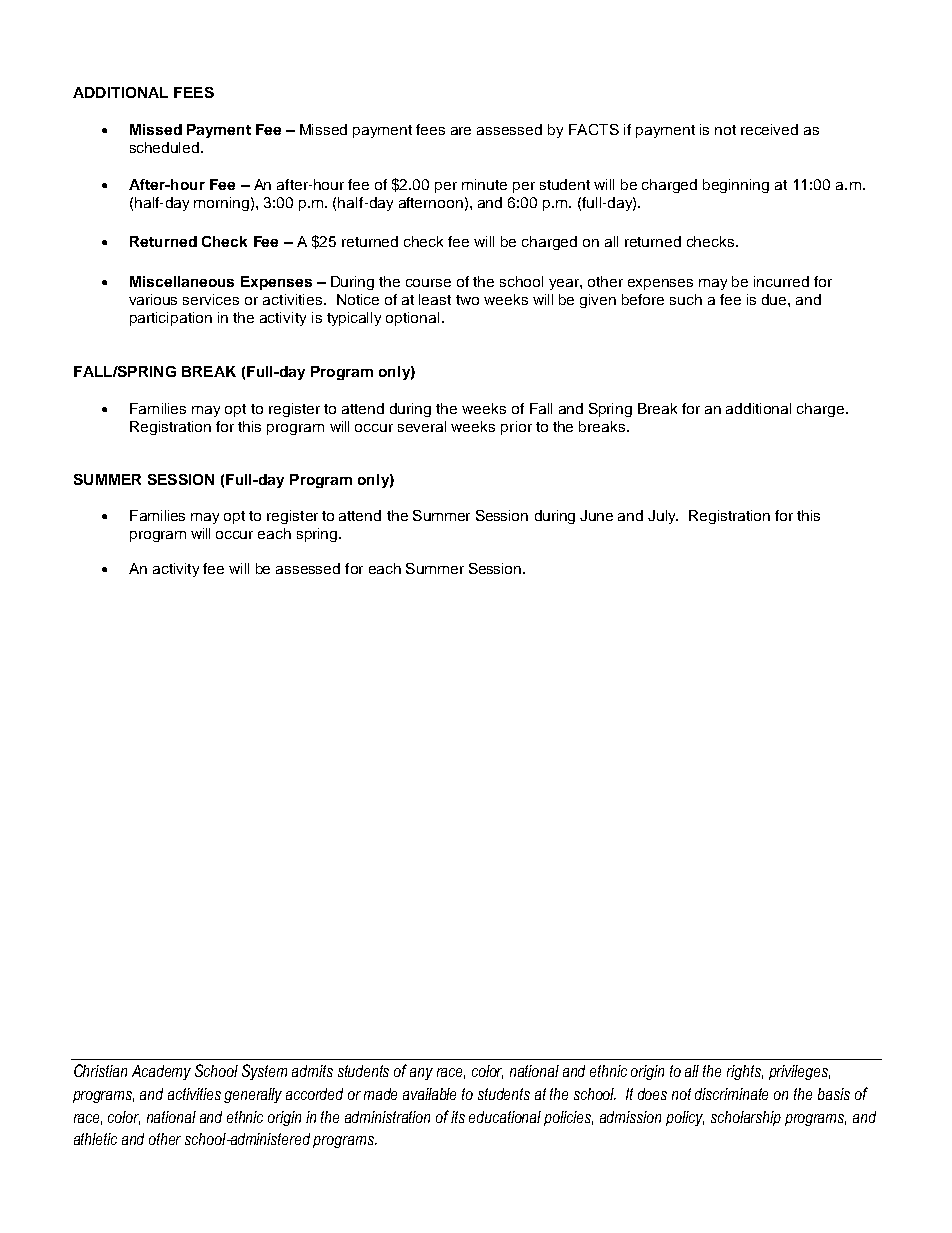 The height and width of the page is (1233, 952). I want to click on Academy, so click(161, 1072).
